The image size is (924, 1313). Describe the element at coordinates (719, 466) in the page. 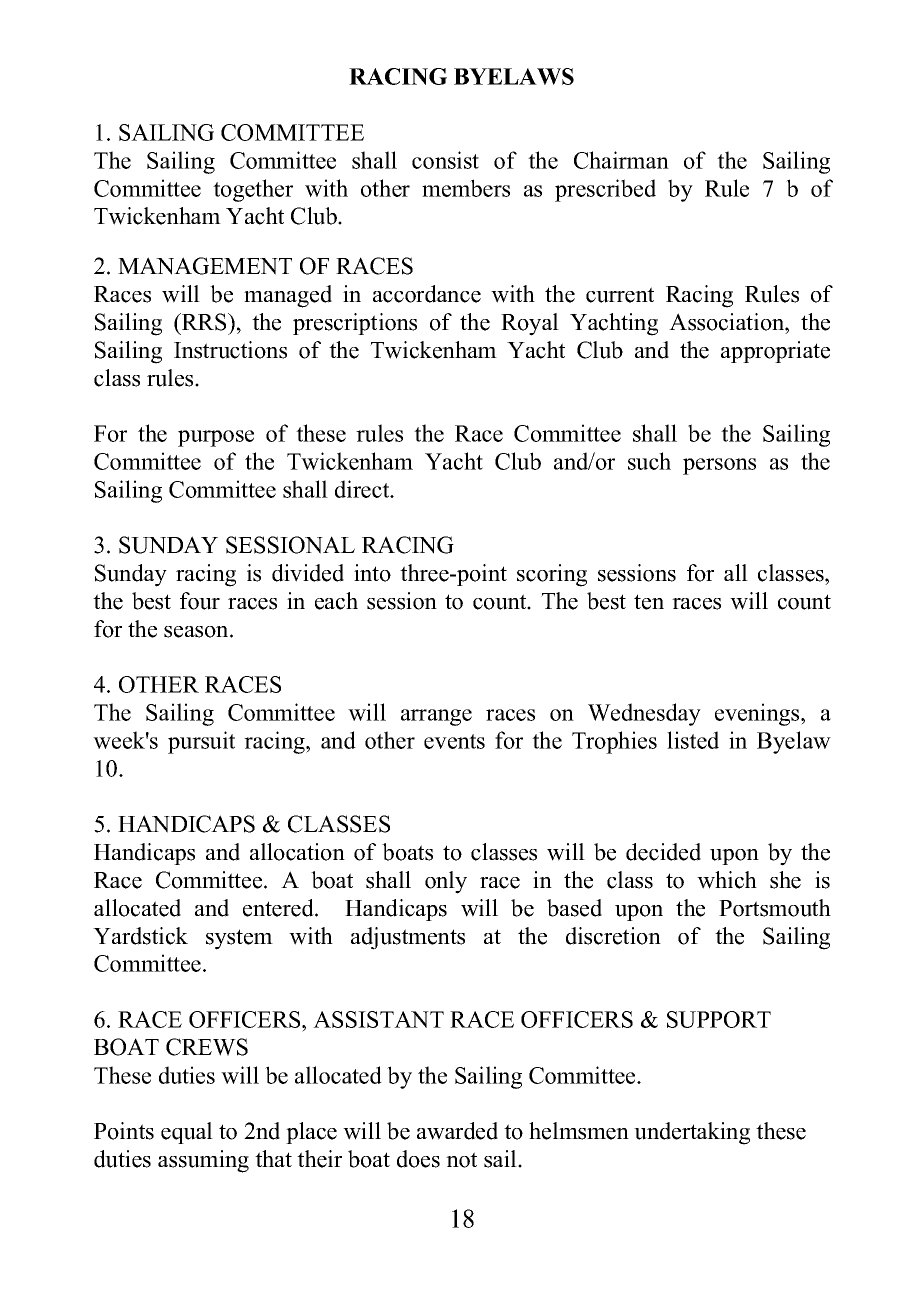

I see `persons` at that location.
